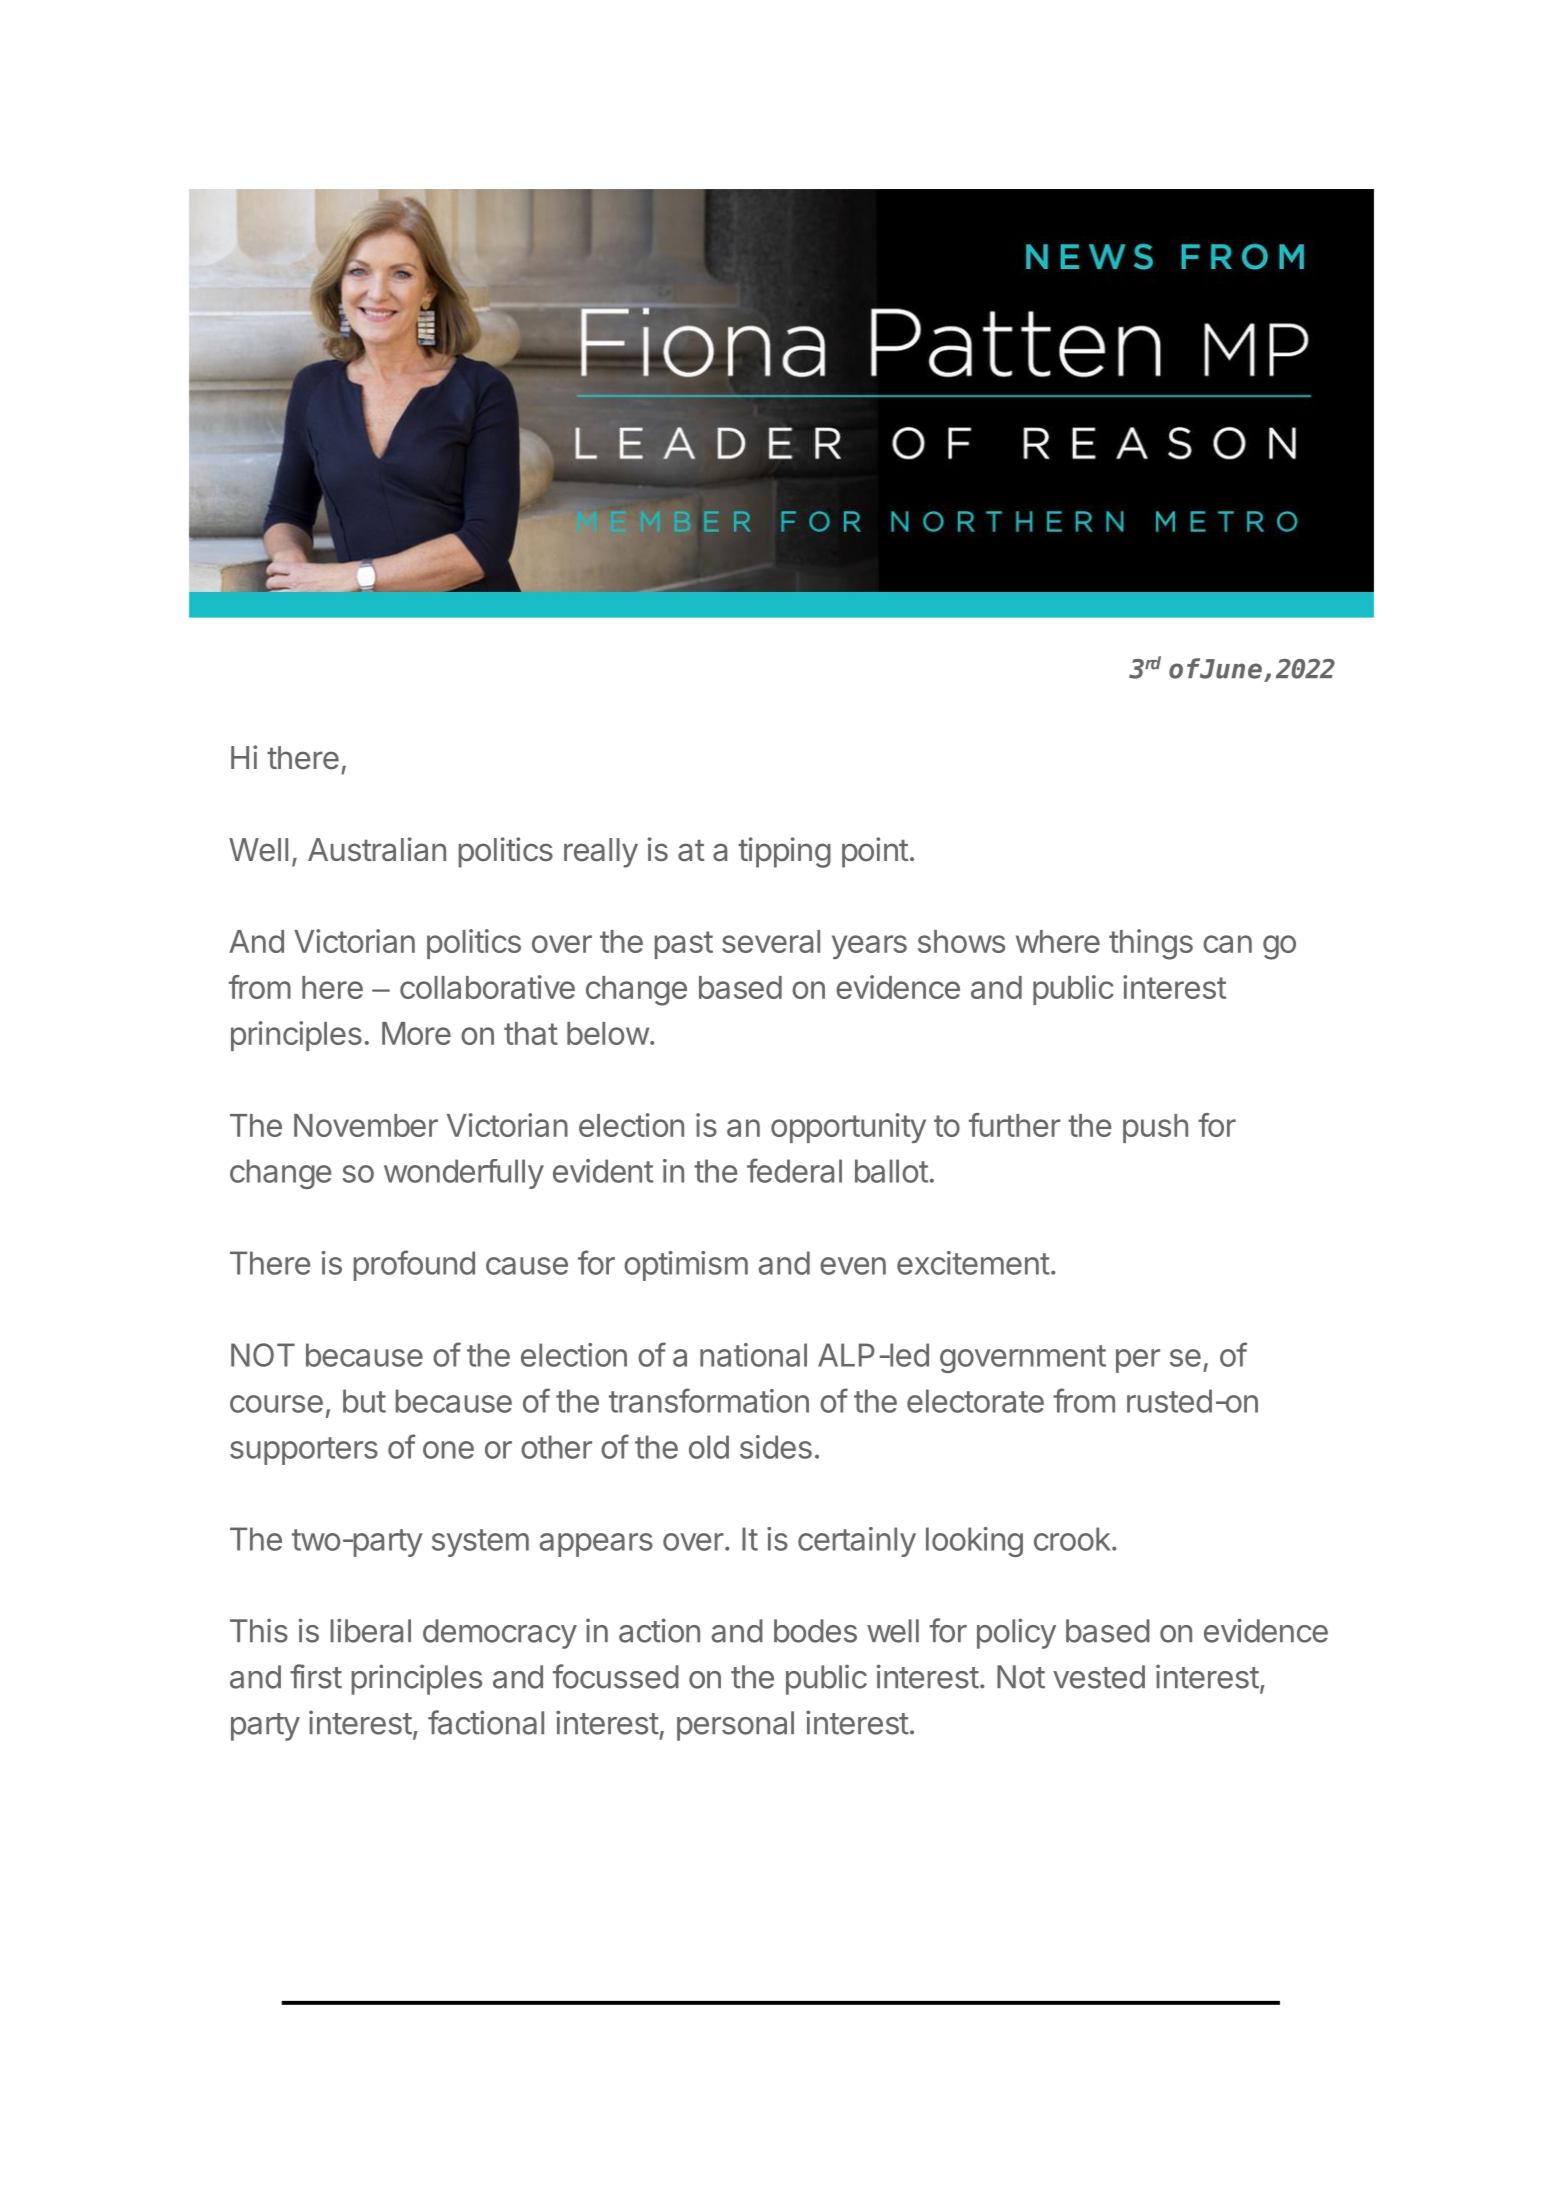 The height and width of the screenshot is (2211, 1563). Describe the element at coordinates (1155, 1128) in the screenshot. I see `push` at that location.
